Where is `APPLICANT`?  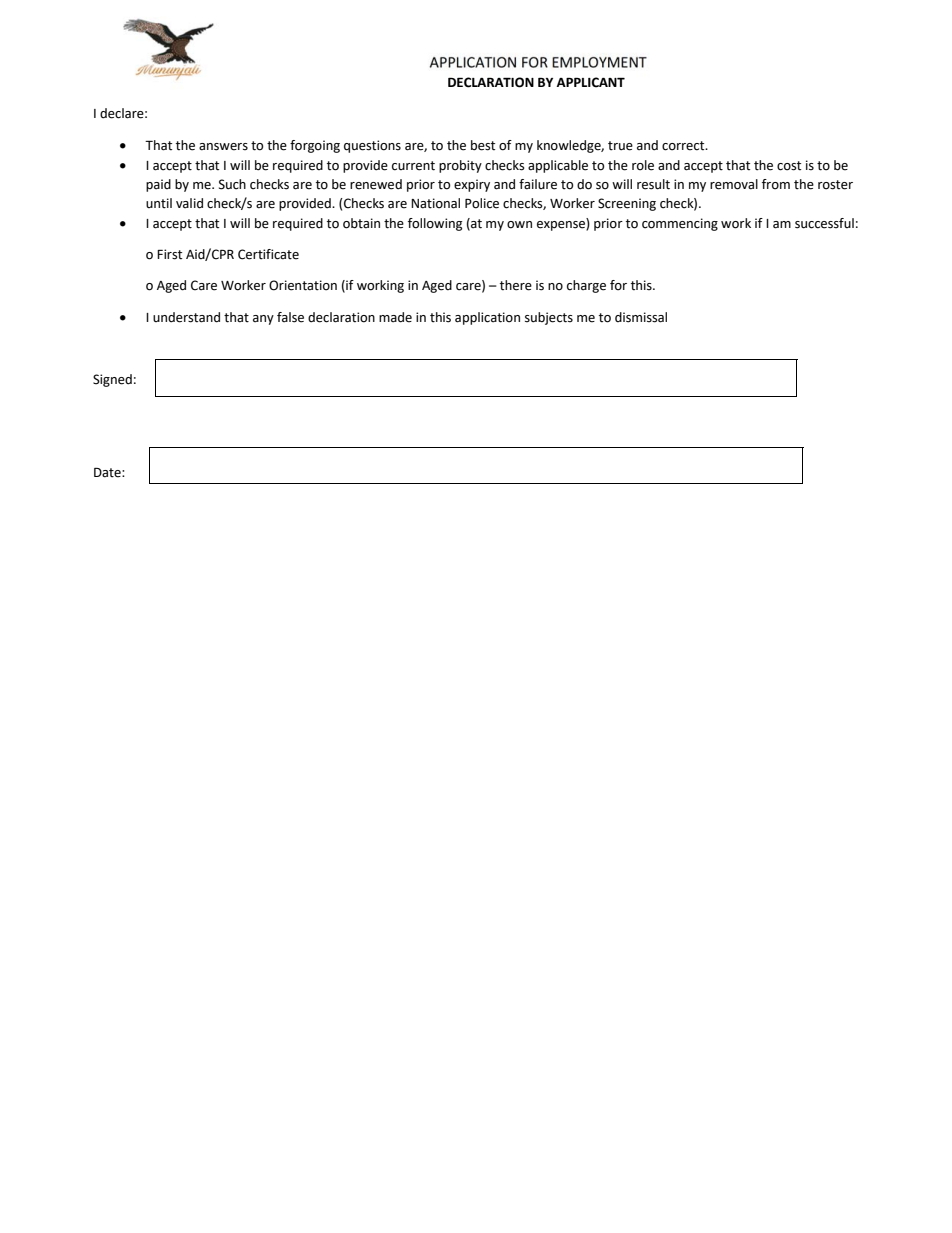
APPLICANT is located at coordinates (591, 82).
